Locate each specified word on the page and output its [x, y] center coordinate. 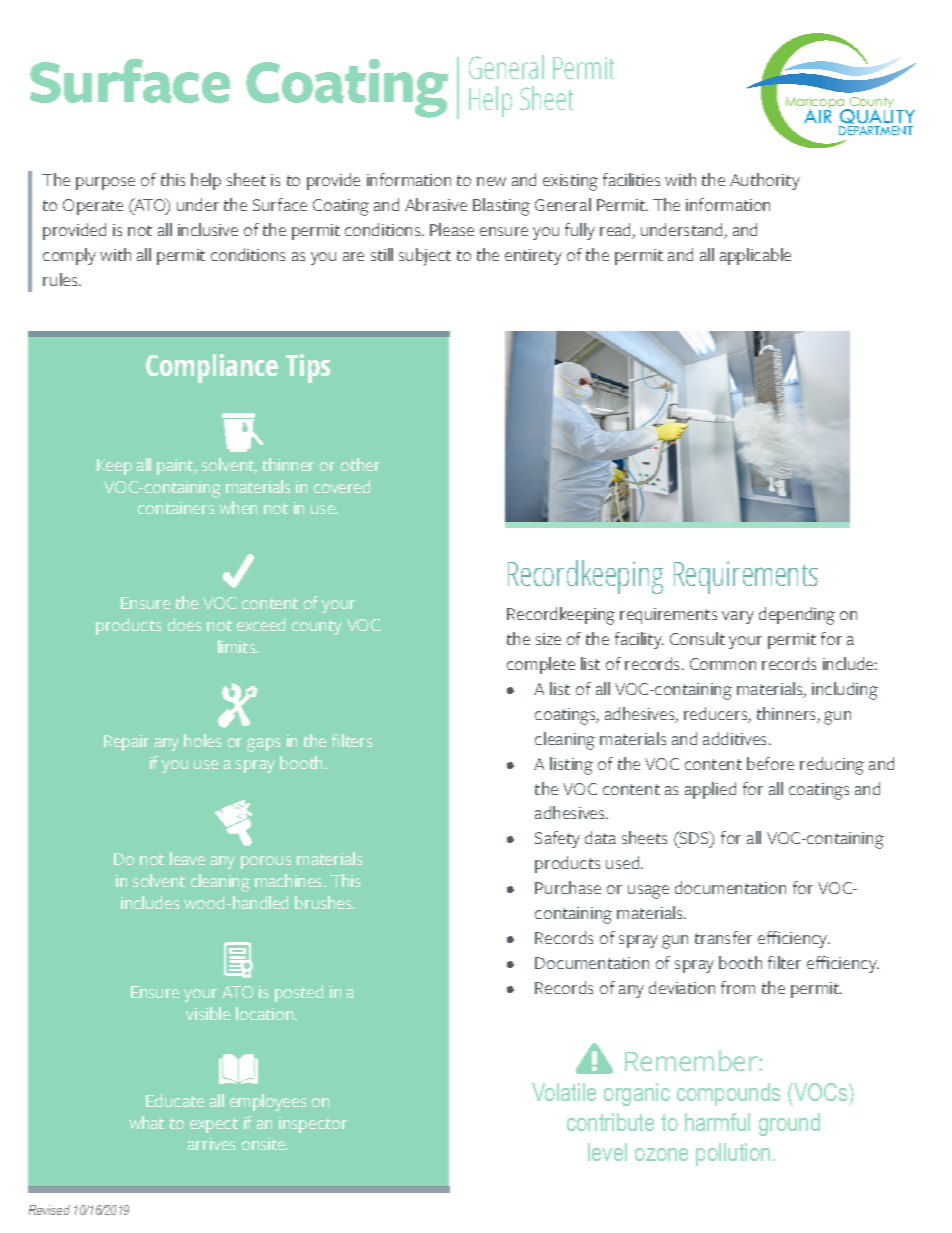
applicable [755, 256]
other [360, 464]
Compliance [212, 368]
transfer [723, 937]
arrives [211, 1144]
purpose [105, 183]
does [184, 624]
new [491, 181]
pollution [733, 1154]
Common [723, 664]
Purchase [568, 887]
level [607, 1152]
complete [541, 665]
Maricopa [816, 104]
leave [187, 858]
